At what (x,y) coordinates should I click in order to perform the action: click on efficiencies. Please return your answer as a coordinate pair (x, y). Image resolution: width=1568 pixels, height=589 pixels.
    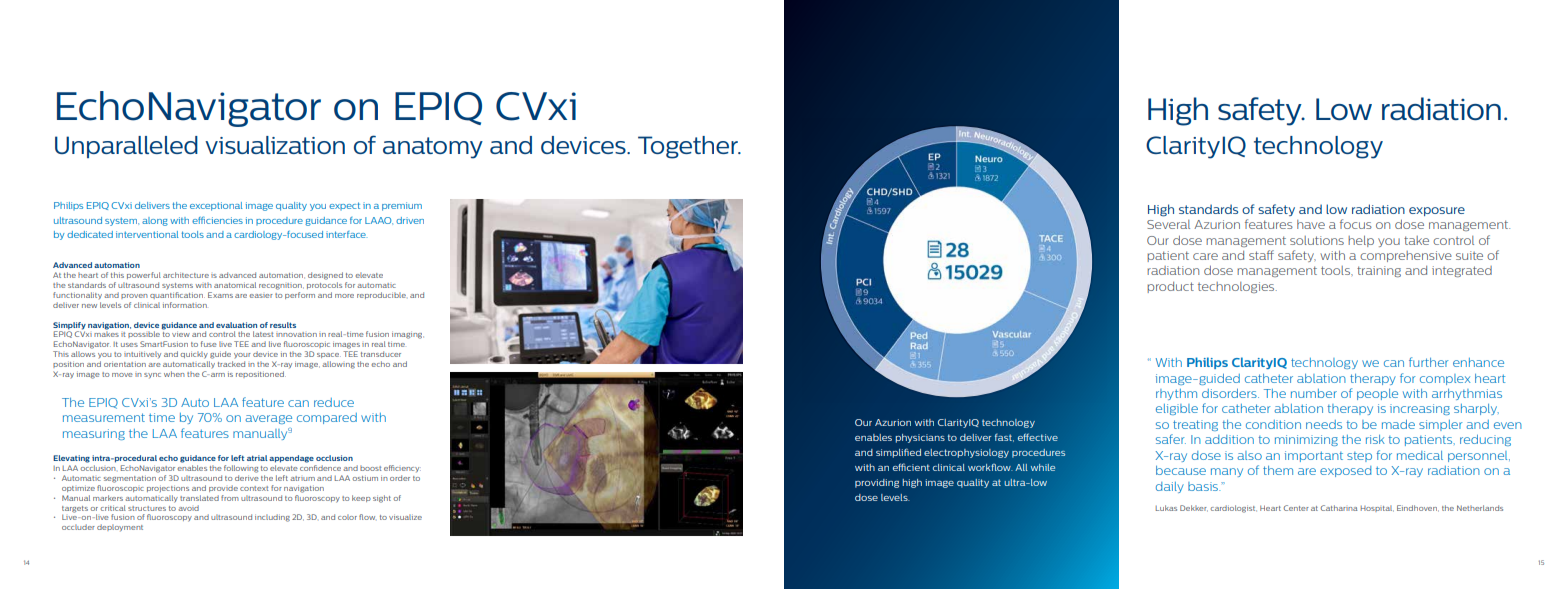
    Looking at the image, I should click on (217, 220).
